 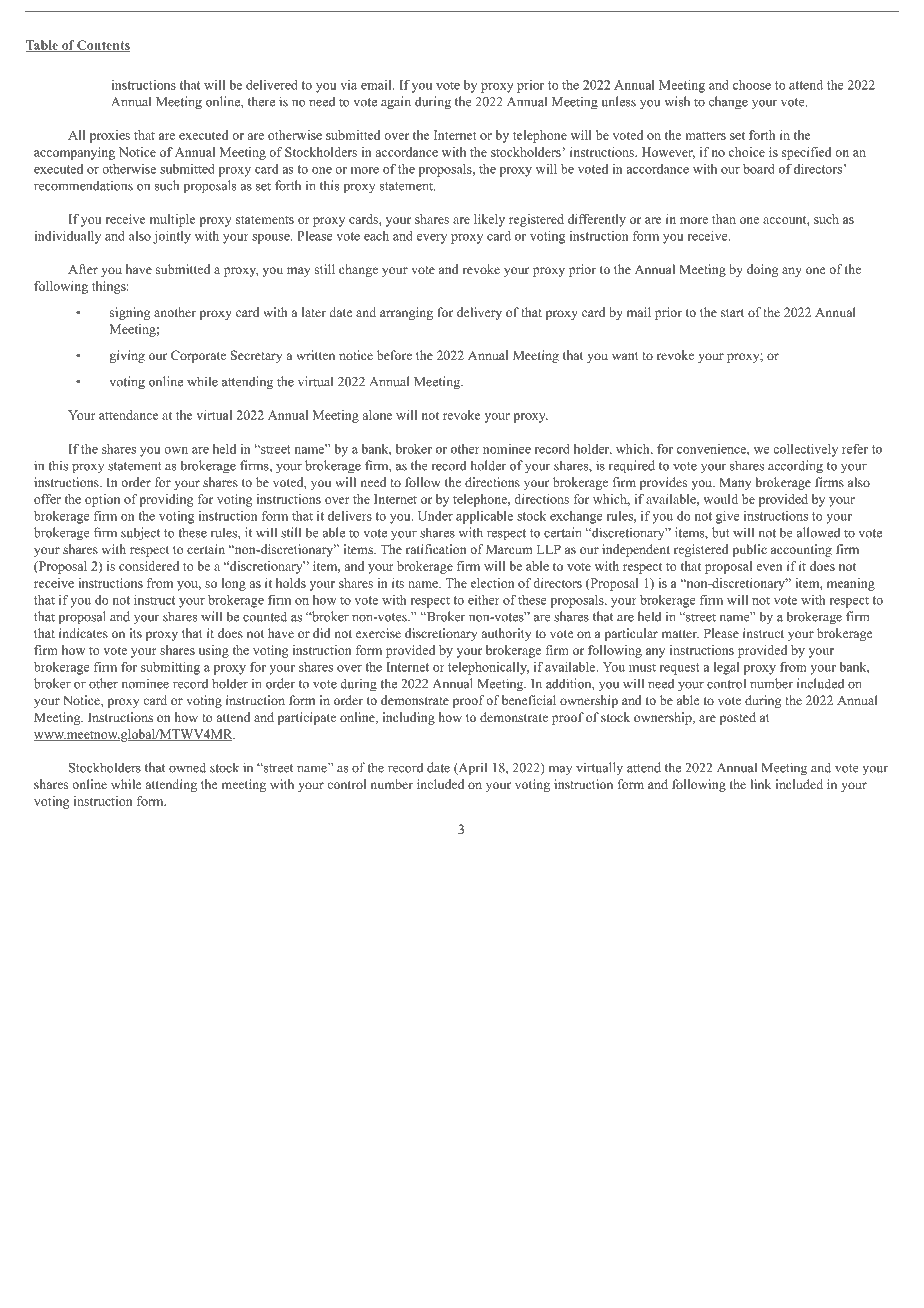 I want to click on choose, so click(x=752, y=85).
